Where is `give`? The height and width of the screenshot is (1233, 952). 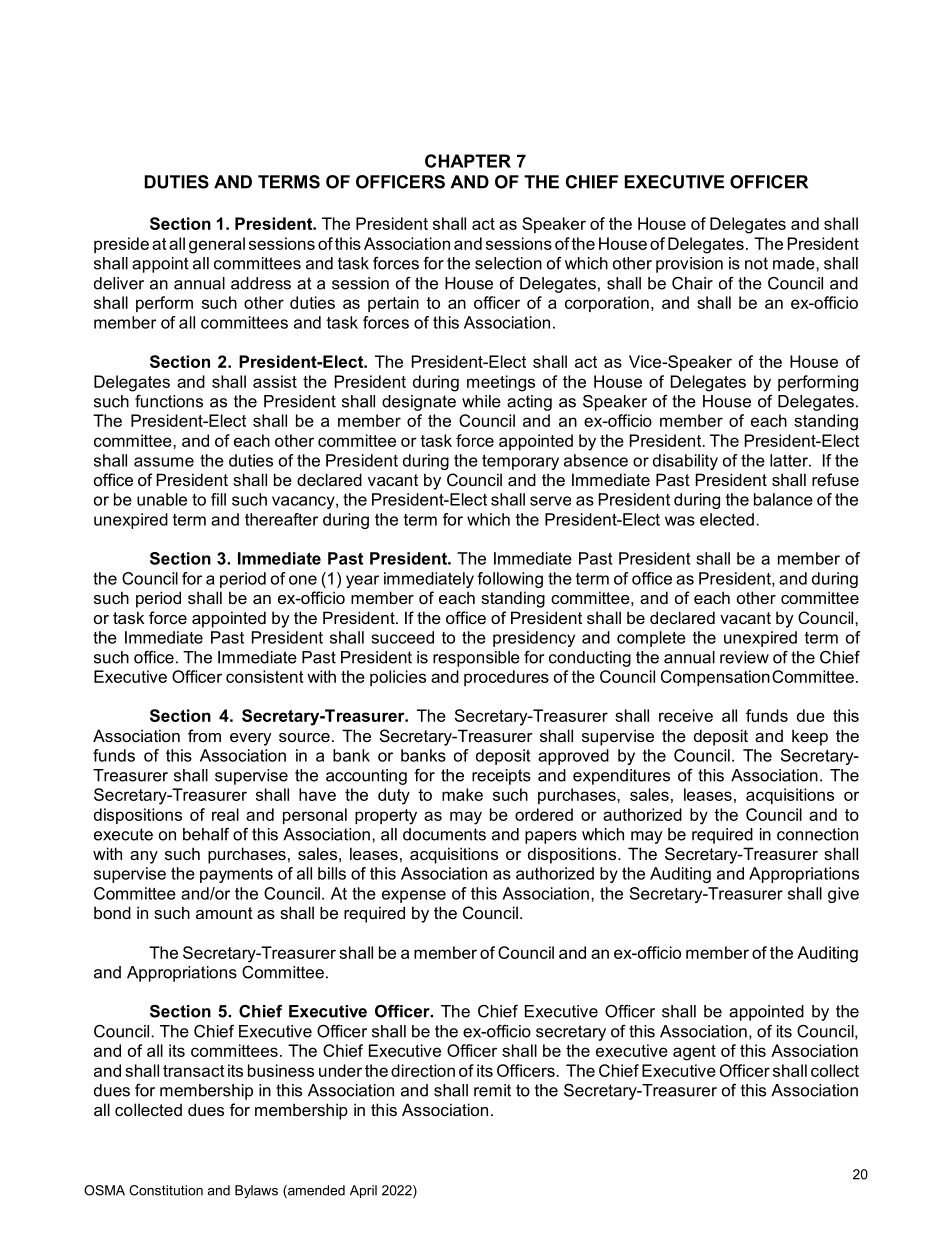 give is located at coordinates (843, 895).
